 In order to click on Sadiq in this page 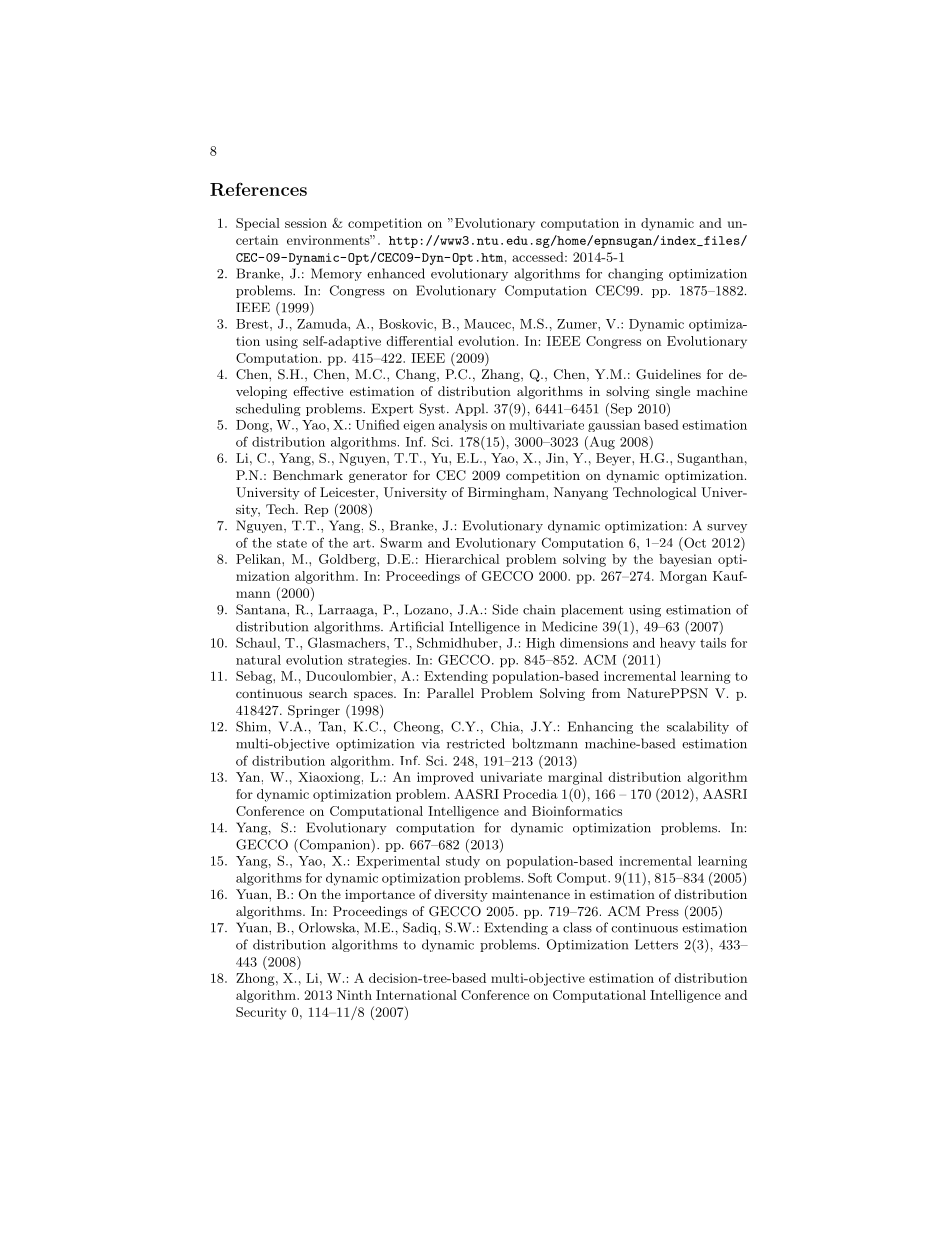, I will do `click(421, 928)`.
